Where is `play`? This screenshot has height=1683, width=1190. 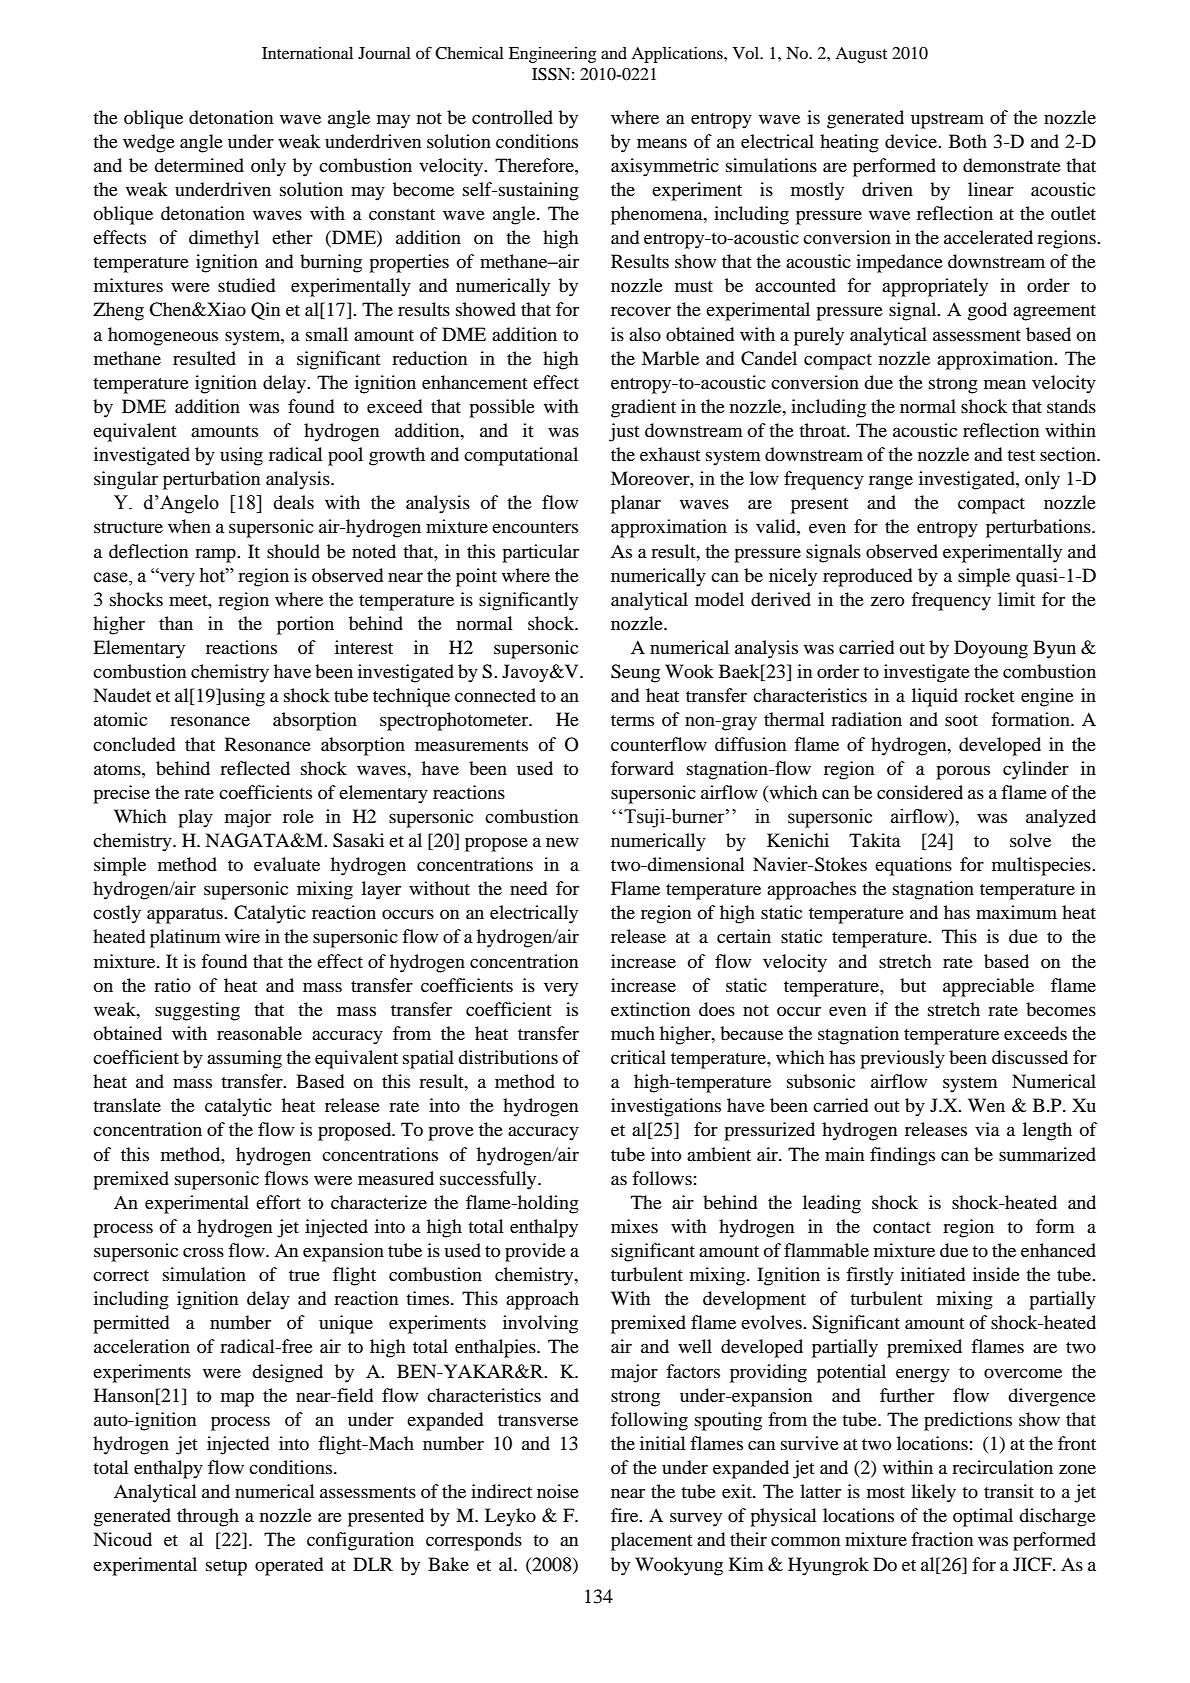 play is located at coordinates (195, 818).
